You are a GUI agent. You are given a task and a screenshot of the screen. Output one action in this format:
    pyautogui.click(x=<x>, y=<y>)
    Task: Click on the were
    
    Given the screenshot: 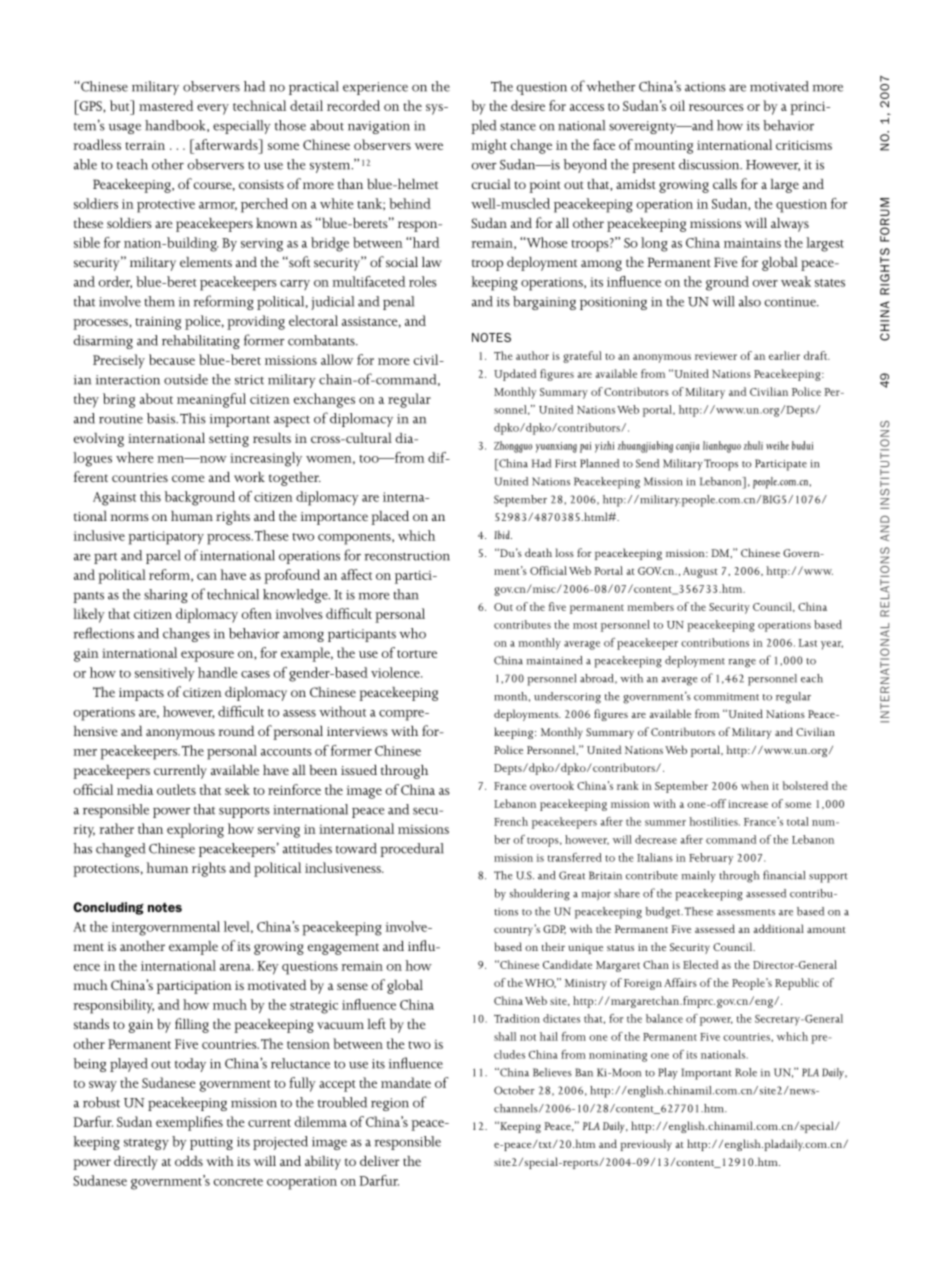 What is the action you would take?
    pyautogui.click(x=429, y=146)
